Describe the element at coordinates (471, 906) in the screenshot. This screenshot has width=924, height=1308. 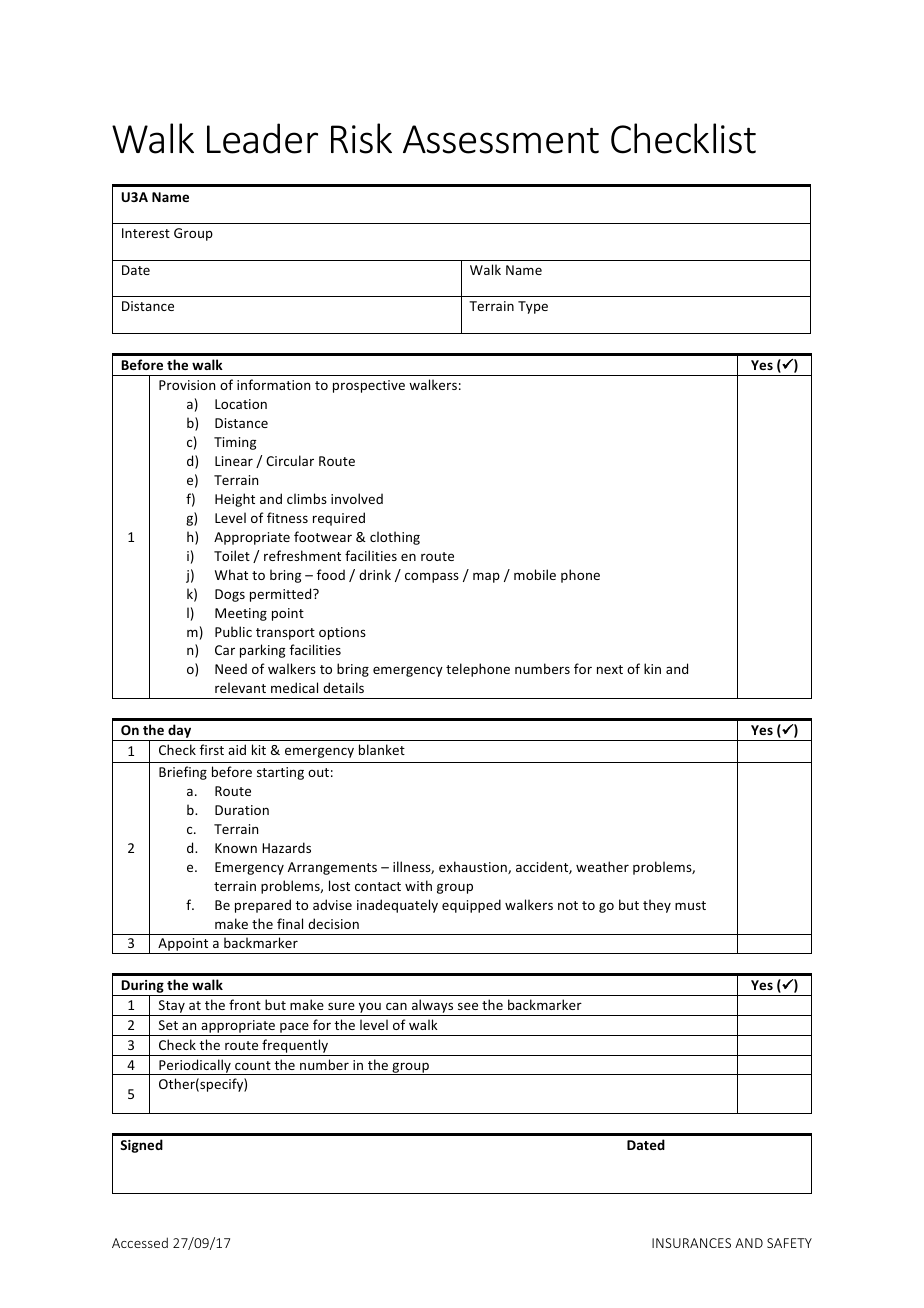
I see `equipped` at that location.
